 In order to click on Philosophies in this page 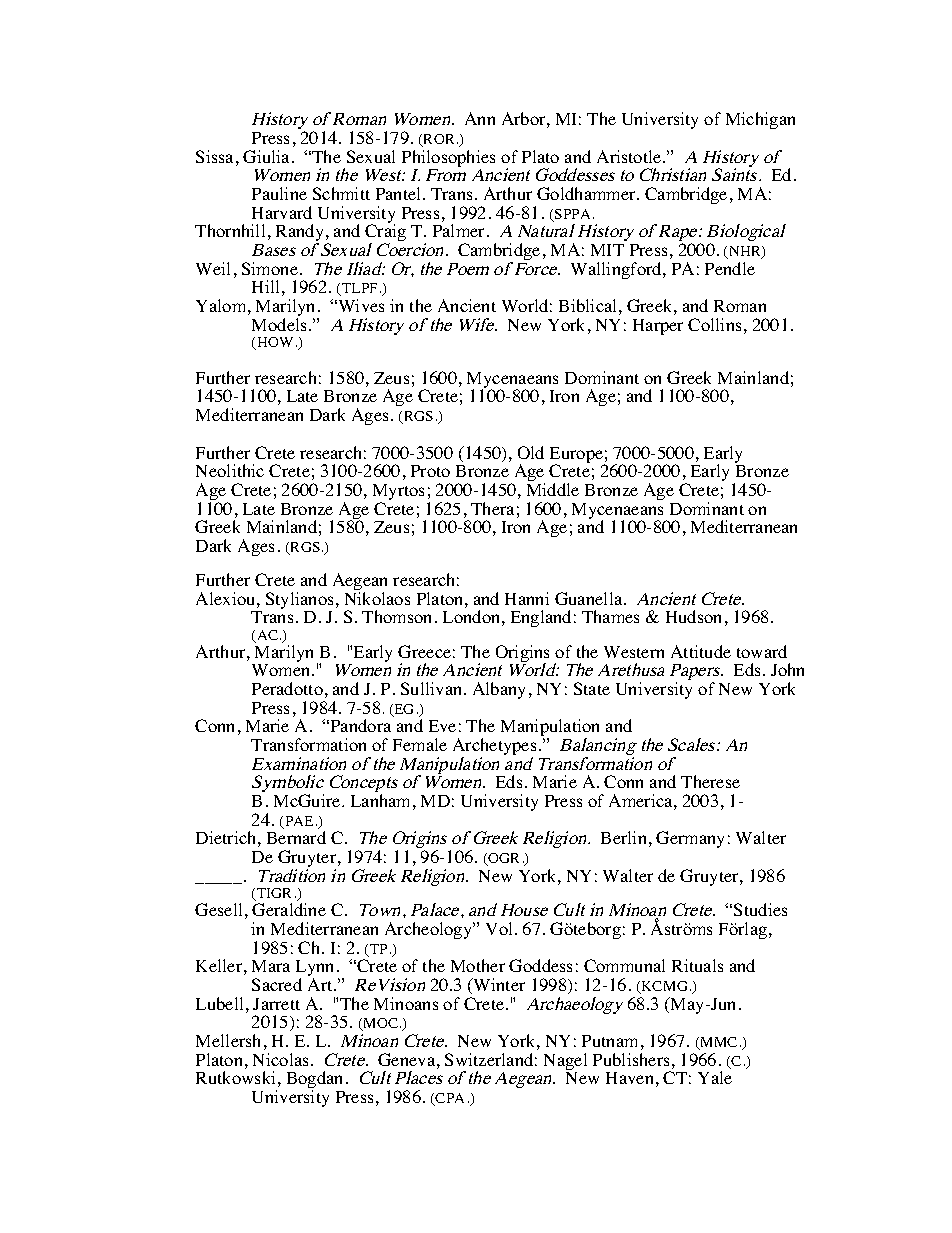, I will do `click(448, 160)`.
